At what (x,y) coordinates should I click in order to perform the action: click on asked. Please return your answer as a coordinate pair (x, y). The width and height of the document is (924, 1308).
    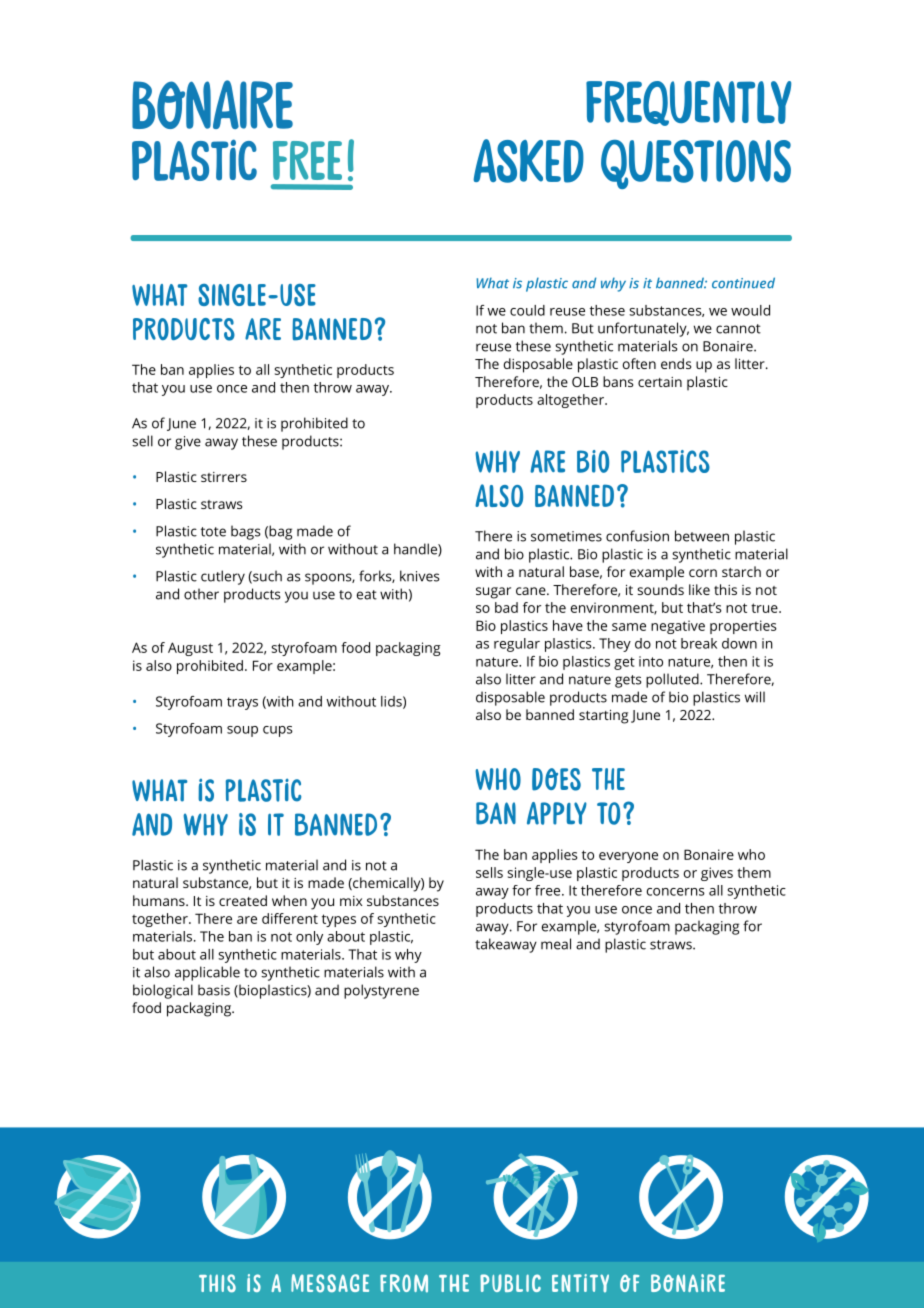
    Looking at the image, I should click on (528, 161).
